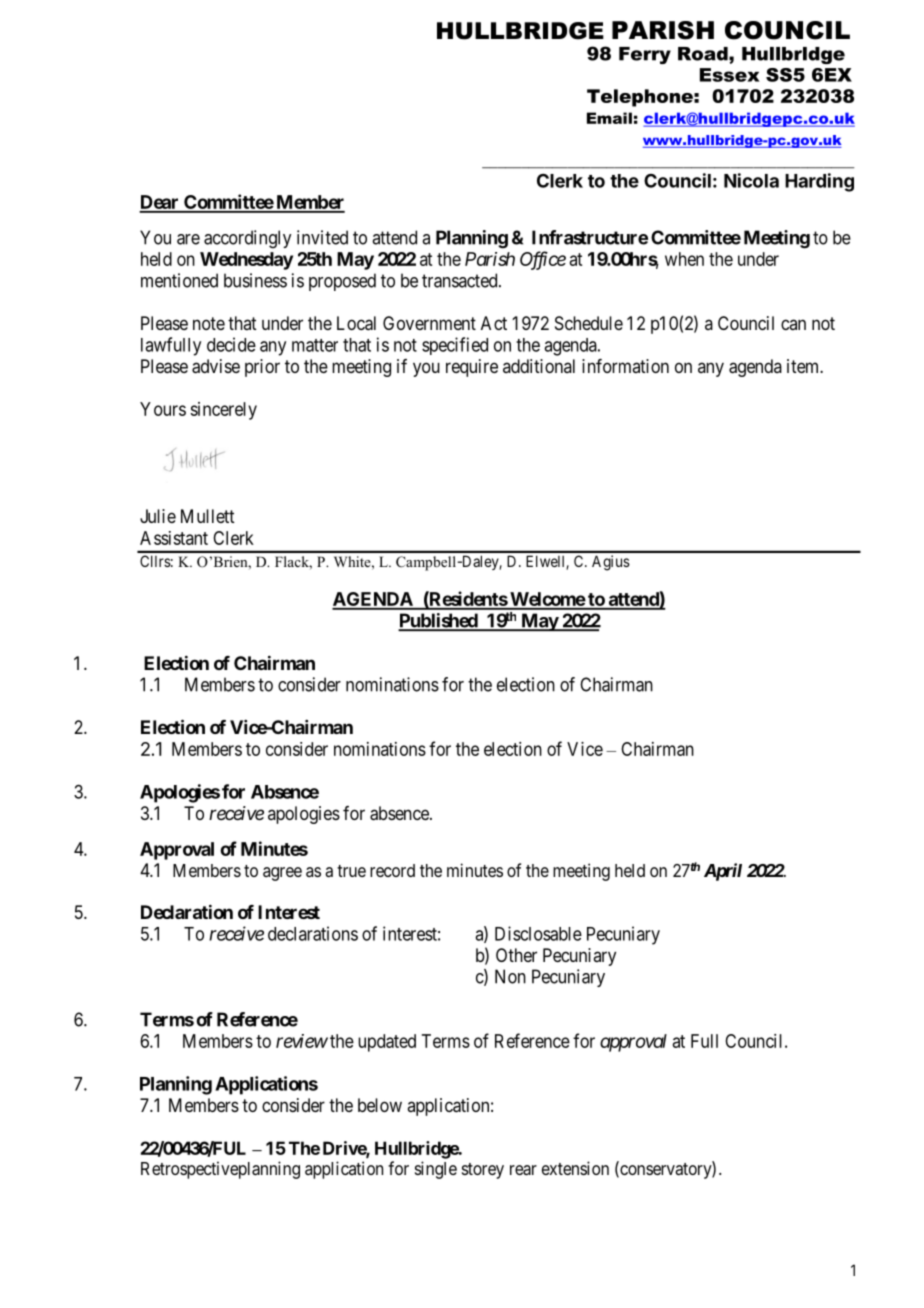 This image has width=924, height=1308. Describe the element at coordinates (380, 1105) in the image. I see `below` at that location.
